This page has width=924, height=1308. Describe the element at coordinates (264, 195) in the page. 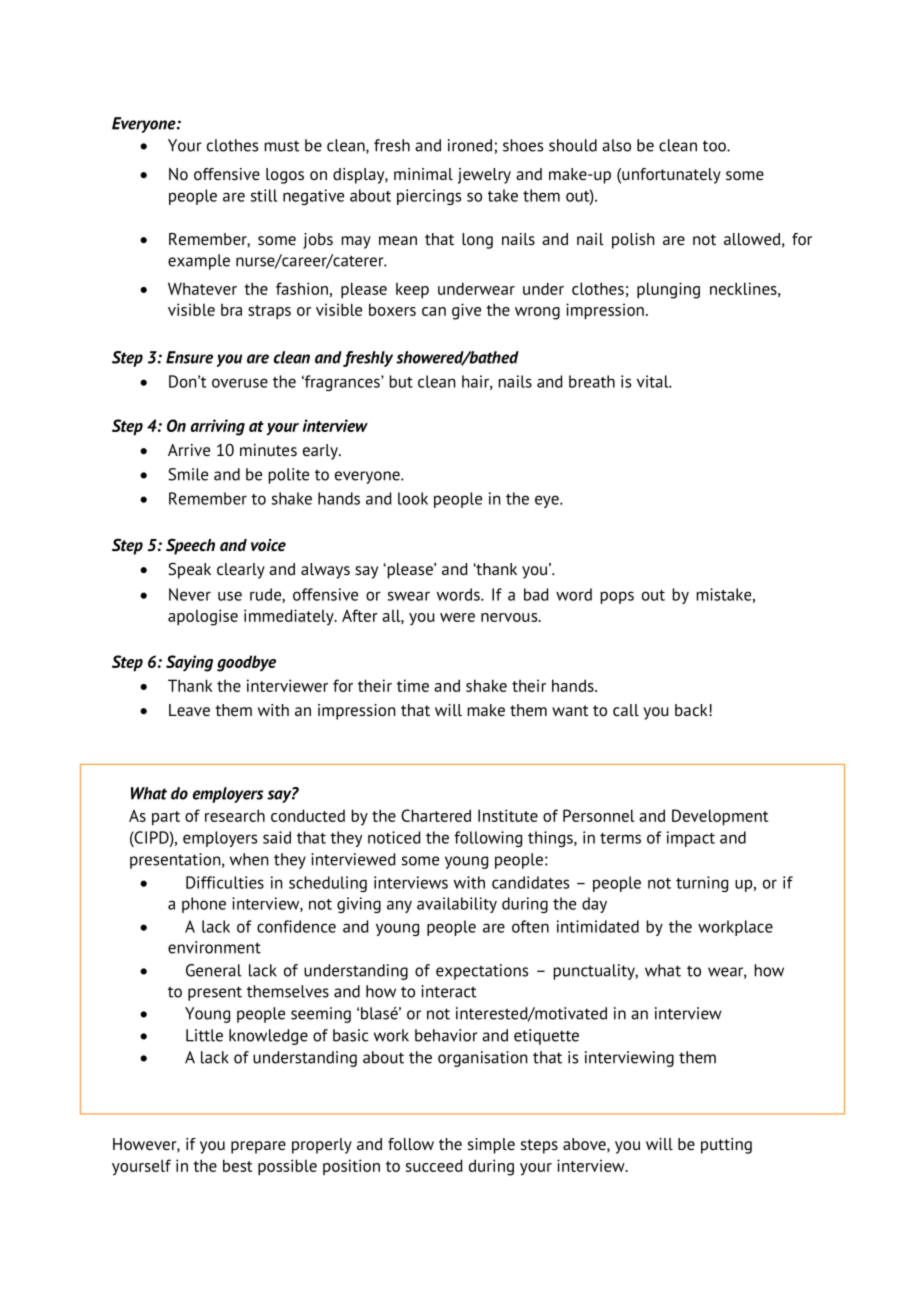

I see `still` at that location.
